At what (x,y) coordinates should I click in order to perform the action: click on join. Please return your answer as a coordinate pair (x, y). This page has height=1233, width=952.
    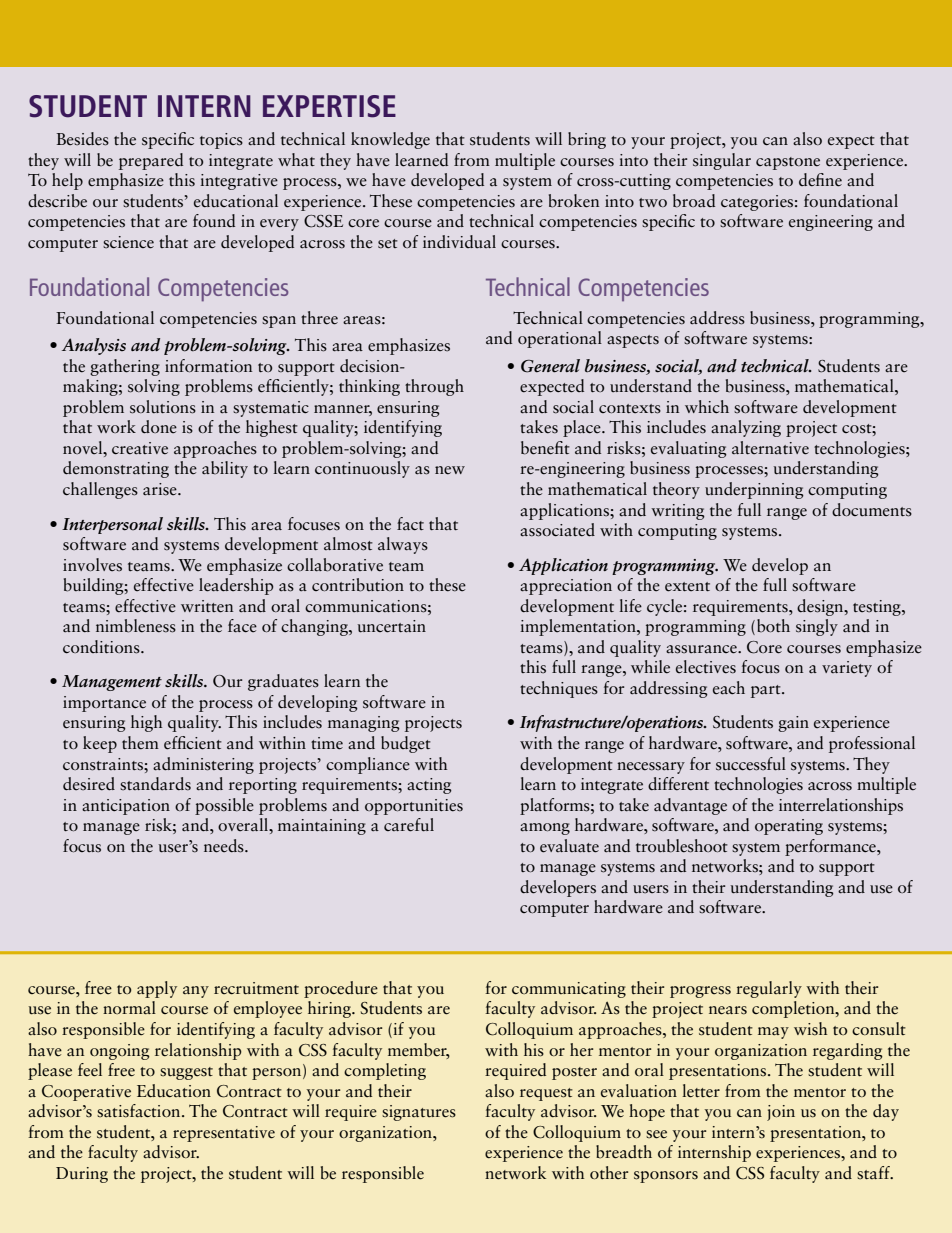
    Looking at the image, I should click on (781, 1113).
